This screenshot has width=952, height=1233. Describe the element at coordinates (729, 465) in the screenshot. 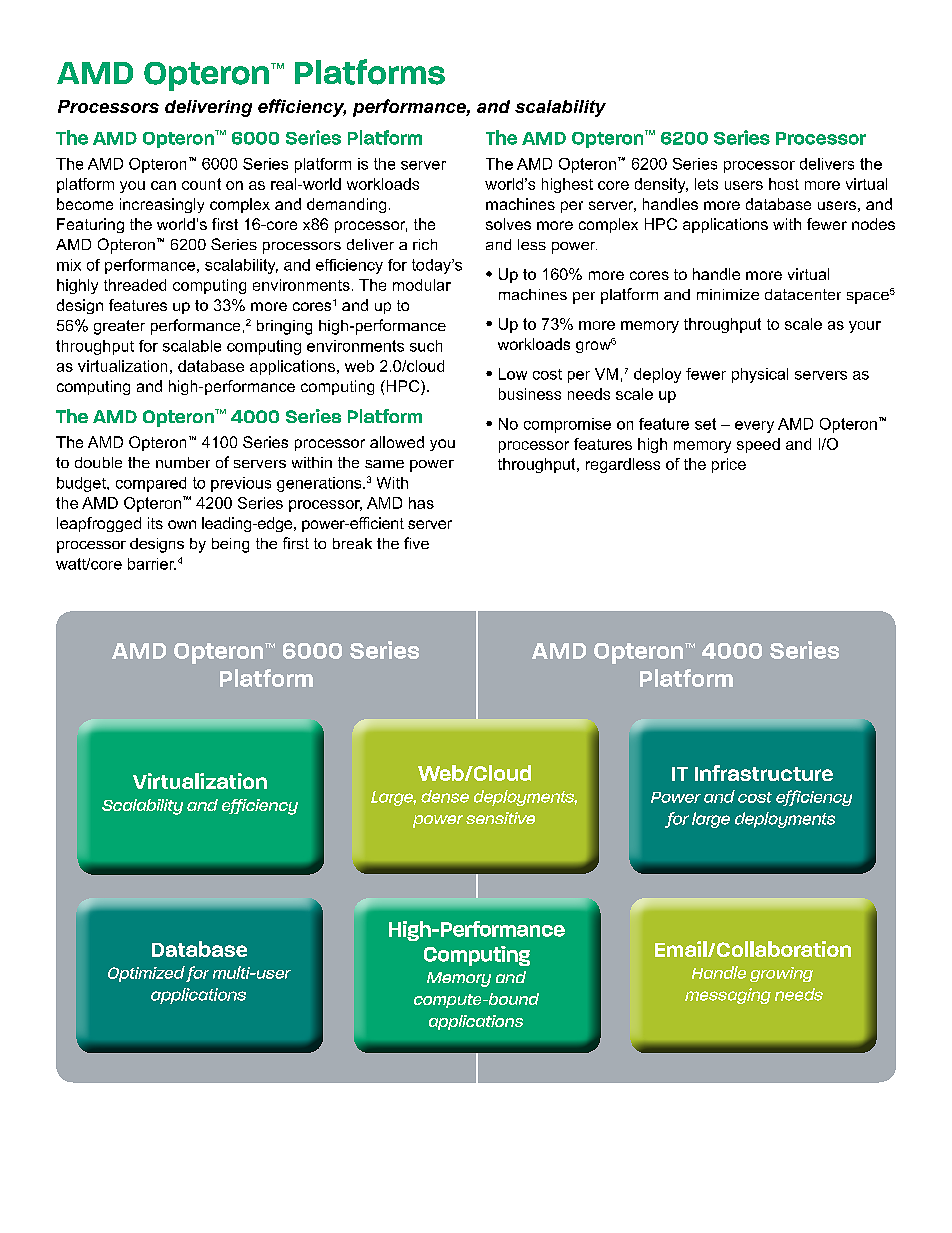

I see `price` at that location.
